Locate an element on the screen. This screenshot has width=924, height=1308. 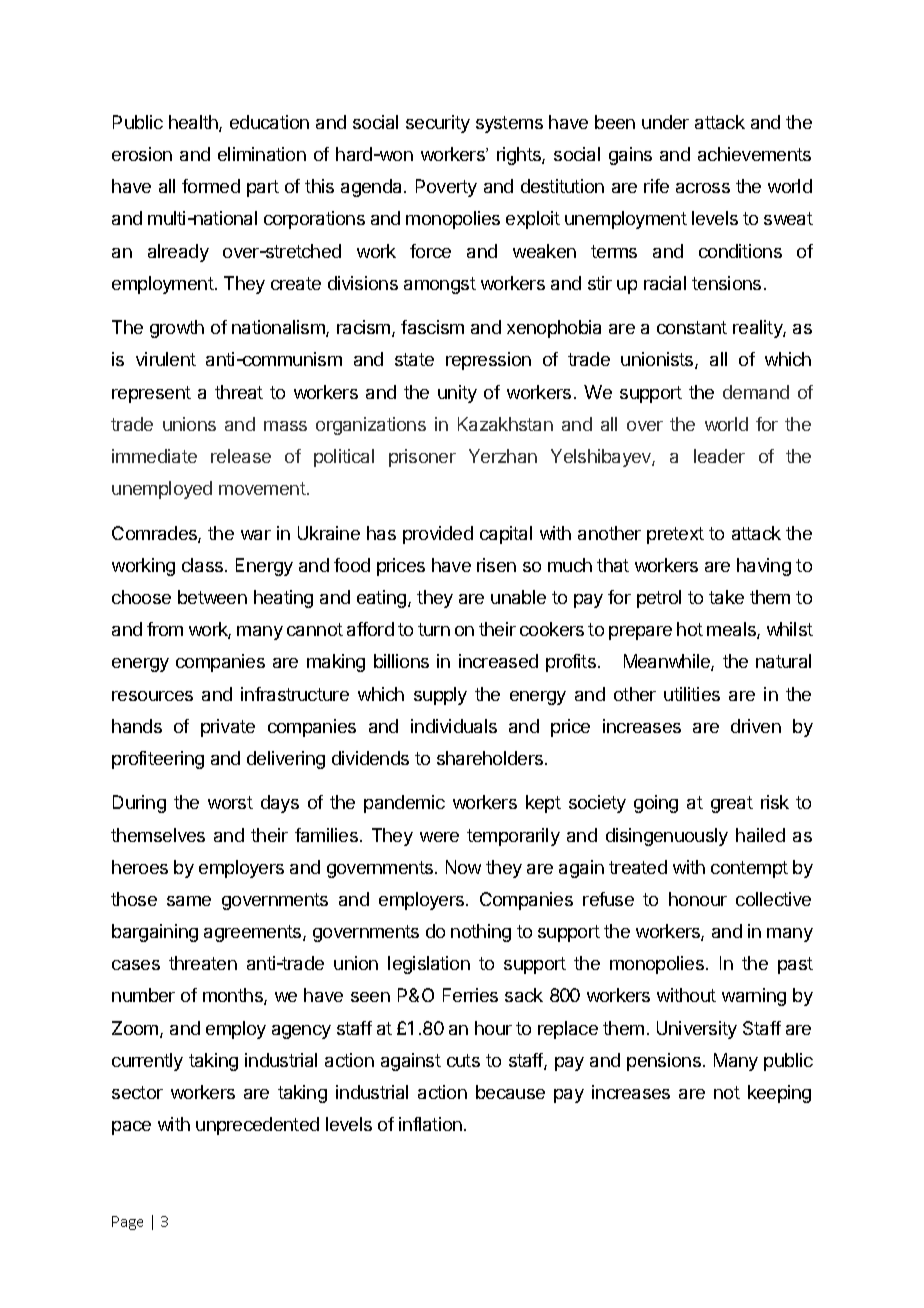
warning is located at coordinates (754, 997).
